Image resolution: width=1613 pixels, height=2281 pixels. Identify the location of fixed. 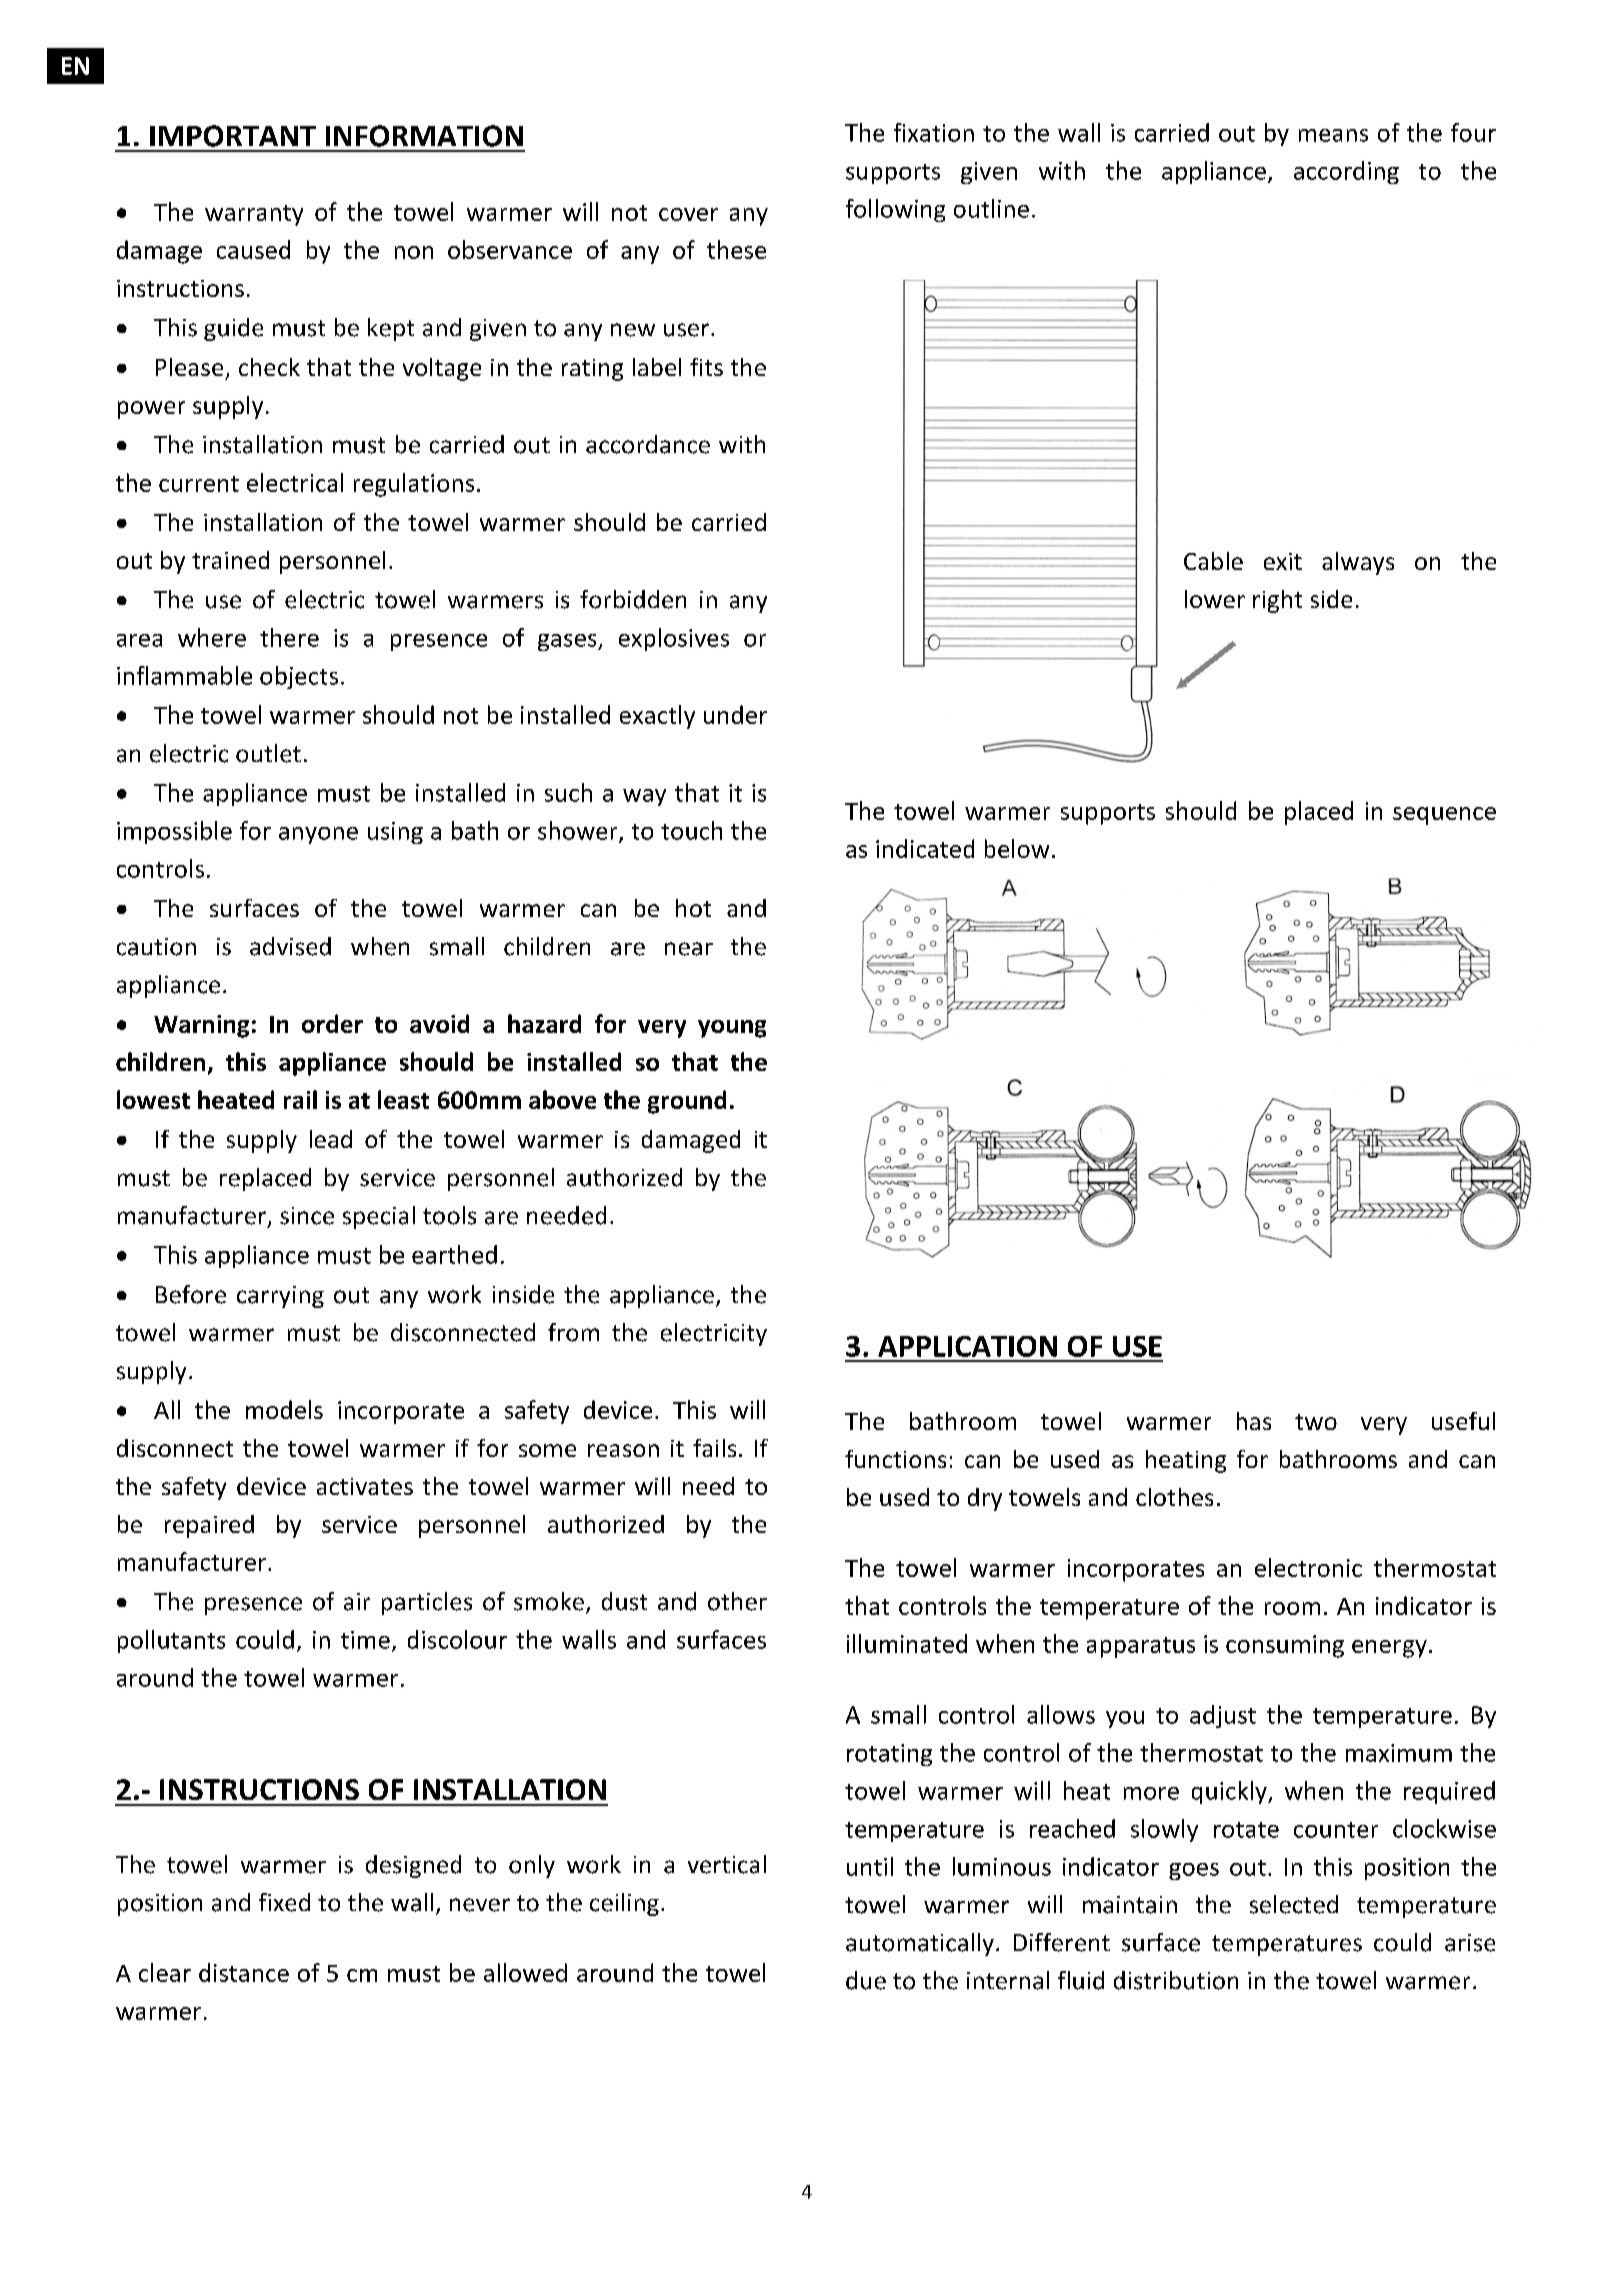
(284, 1902).
